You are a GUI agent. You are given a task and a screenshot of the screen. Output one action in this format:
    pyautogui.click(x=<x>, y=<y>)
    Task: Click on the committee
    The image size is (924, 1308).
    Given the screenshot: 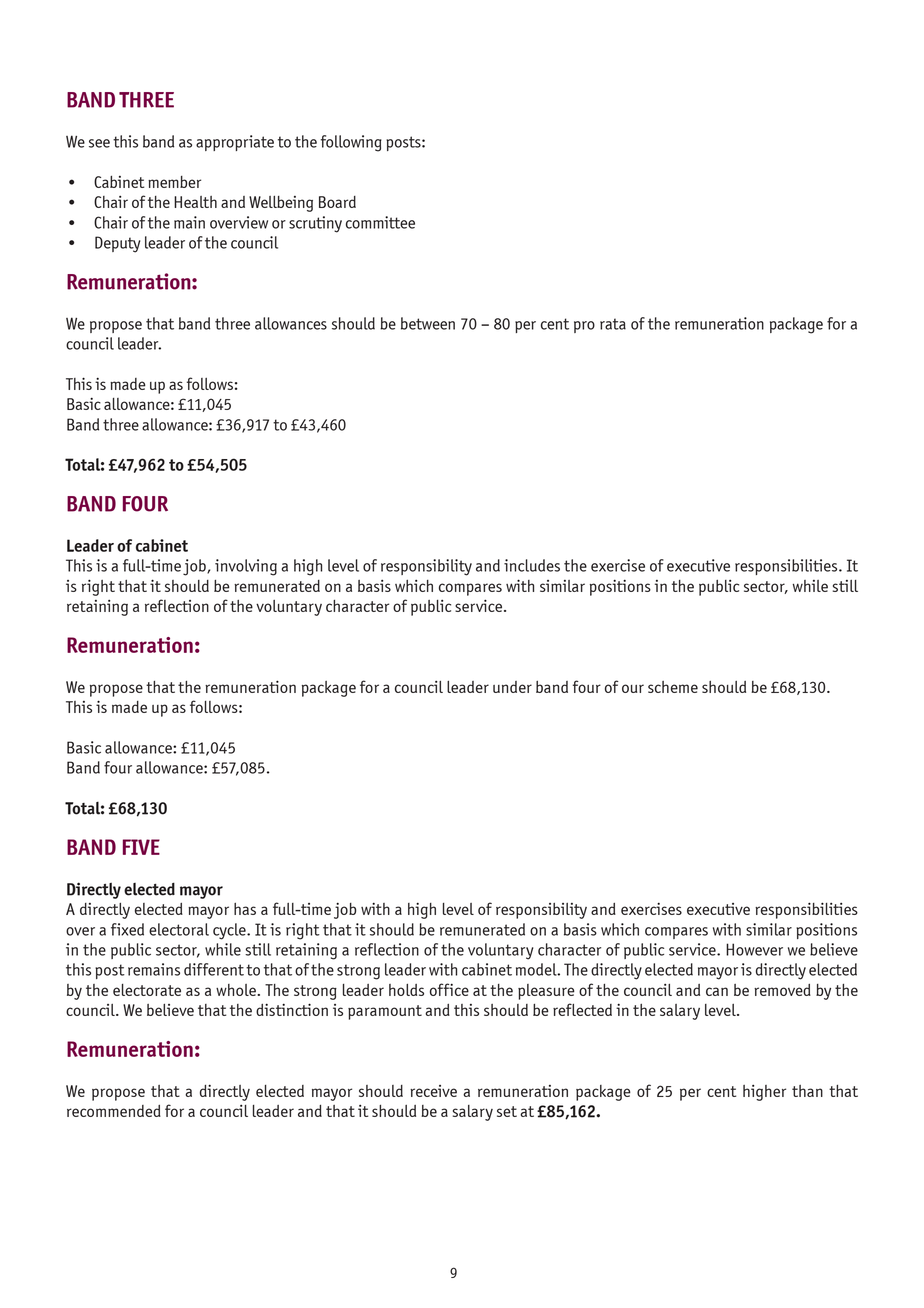 What is the action you would take?
    pyautogui.click(x=380, y=222)
